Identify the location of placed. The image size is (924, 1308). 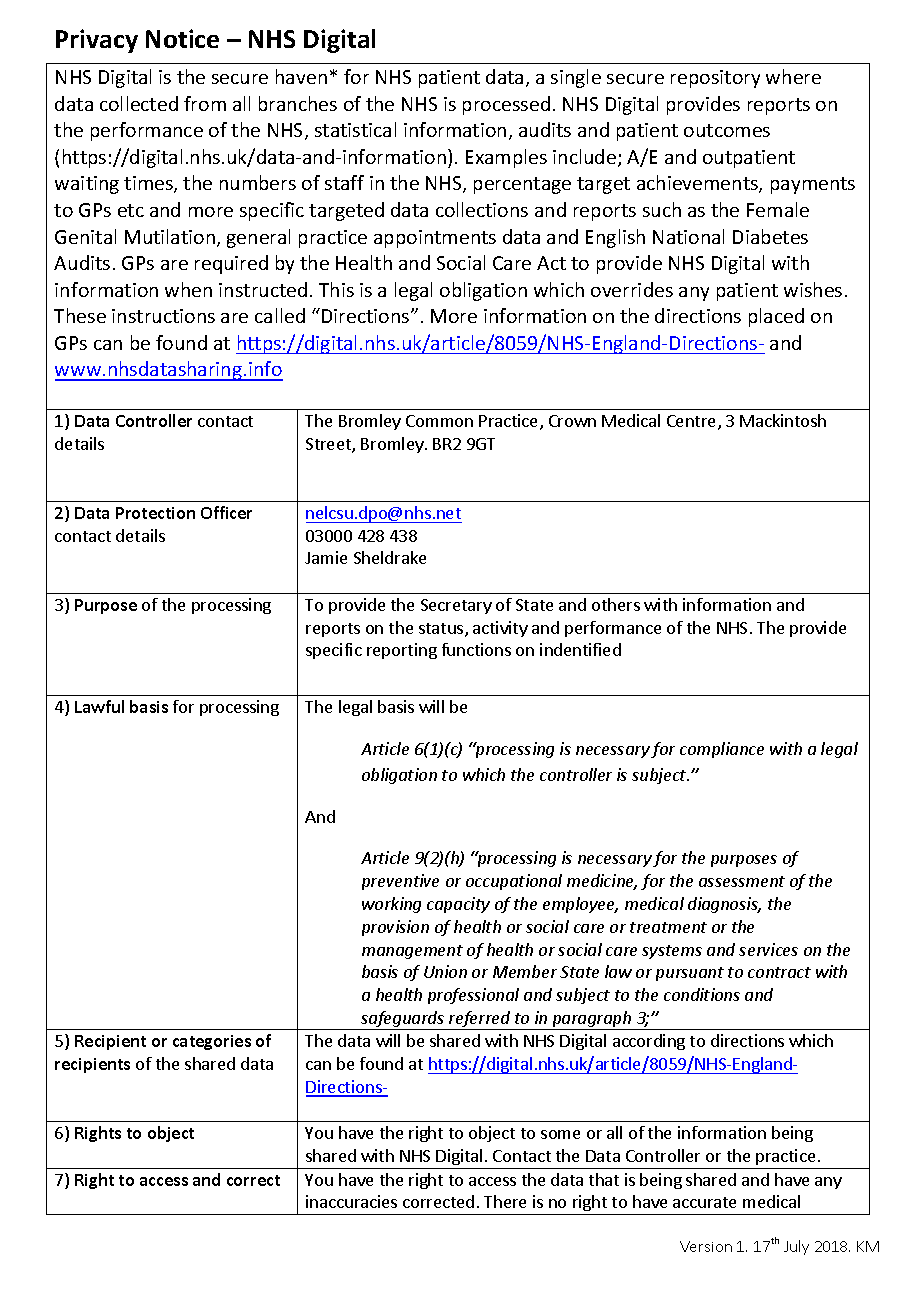
(776, 317).
